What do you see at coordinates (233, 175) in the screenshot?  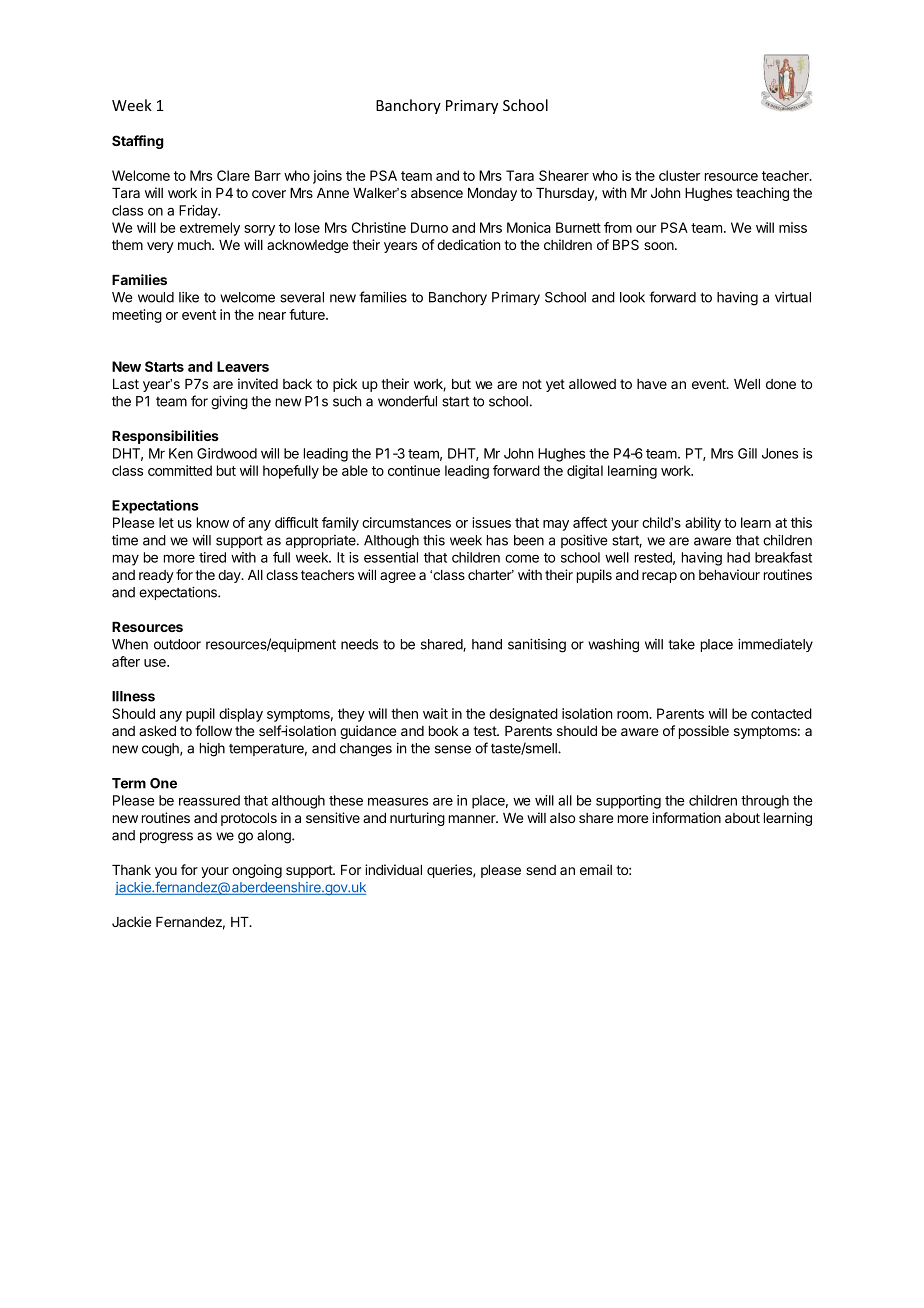 I see `Clare` at bounding box center [233, 175].
